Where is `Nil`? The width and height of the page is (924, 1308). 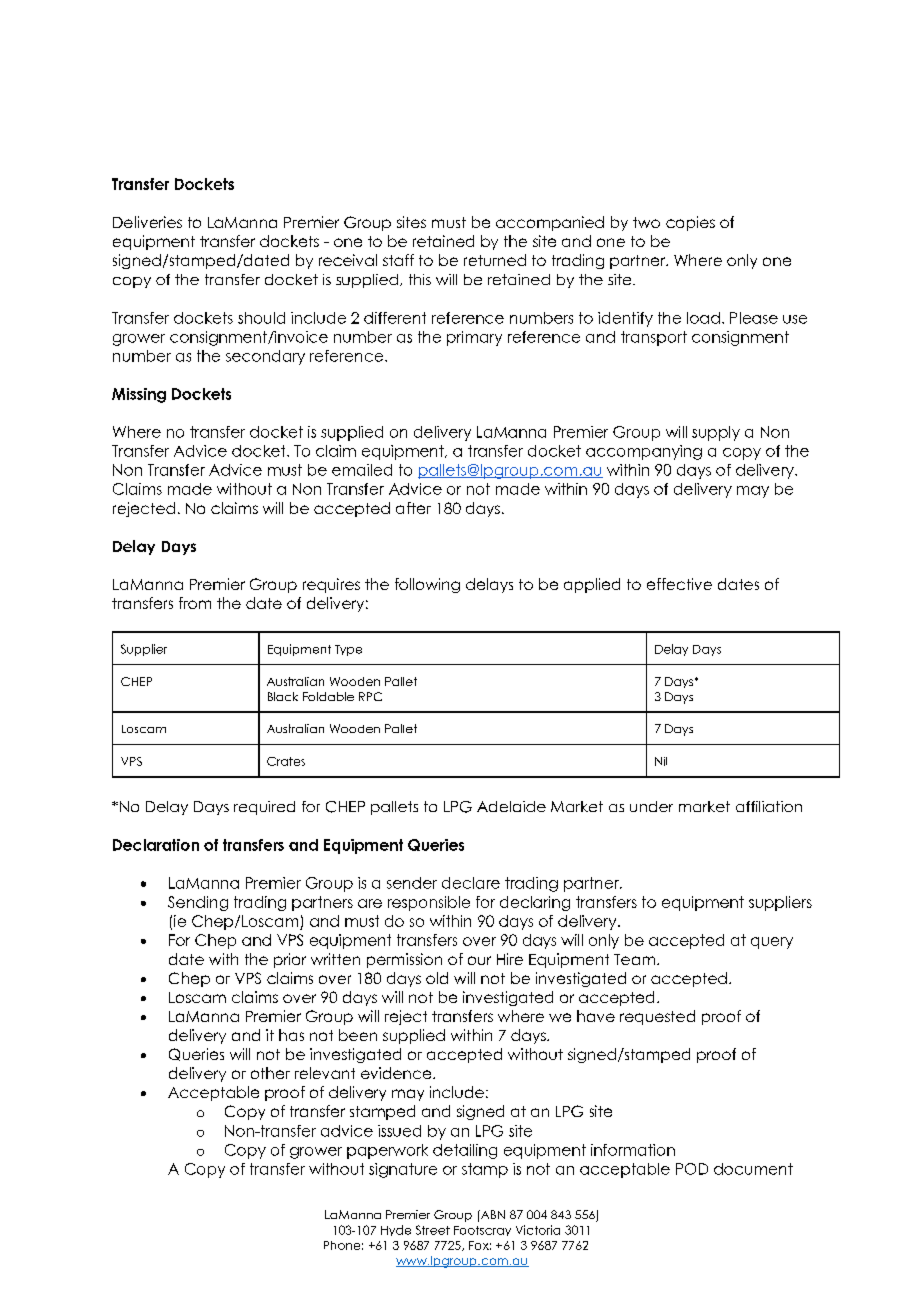
Nil is located at coordinates (661, 761).
